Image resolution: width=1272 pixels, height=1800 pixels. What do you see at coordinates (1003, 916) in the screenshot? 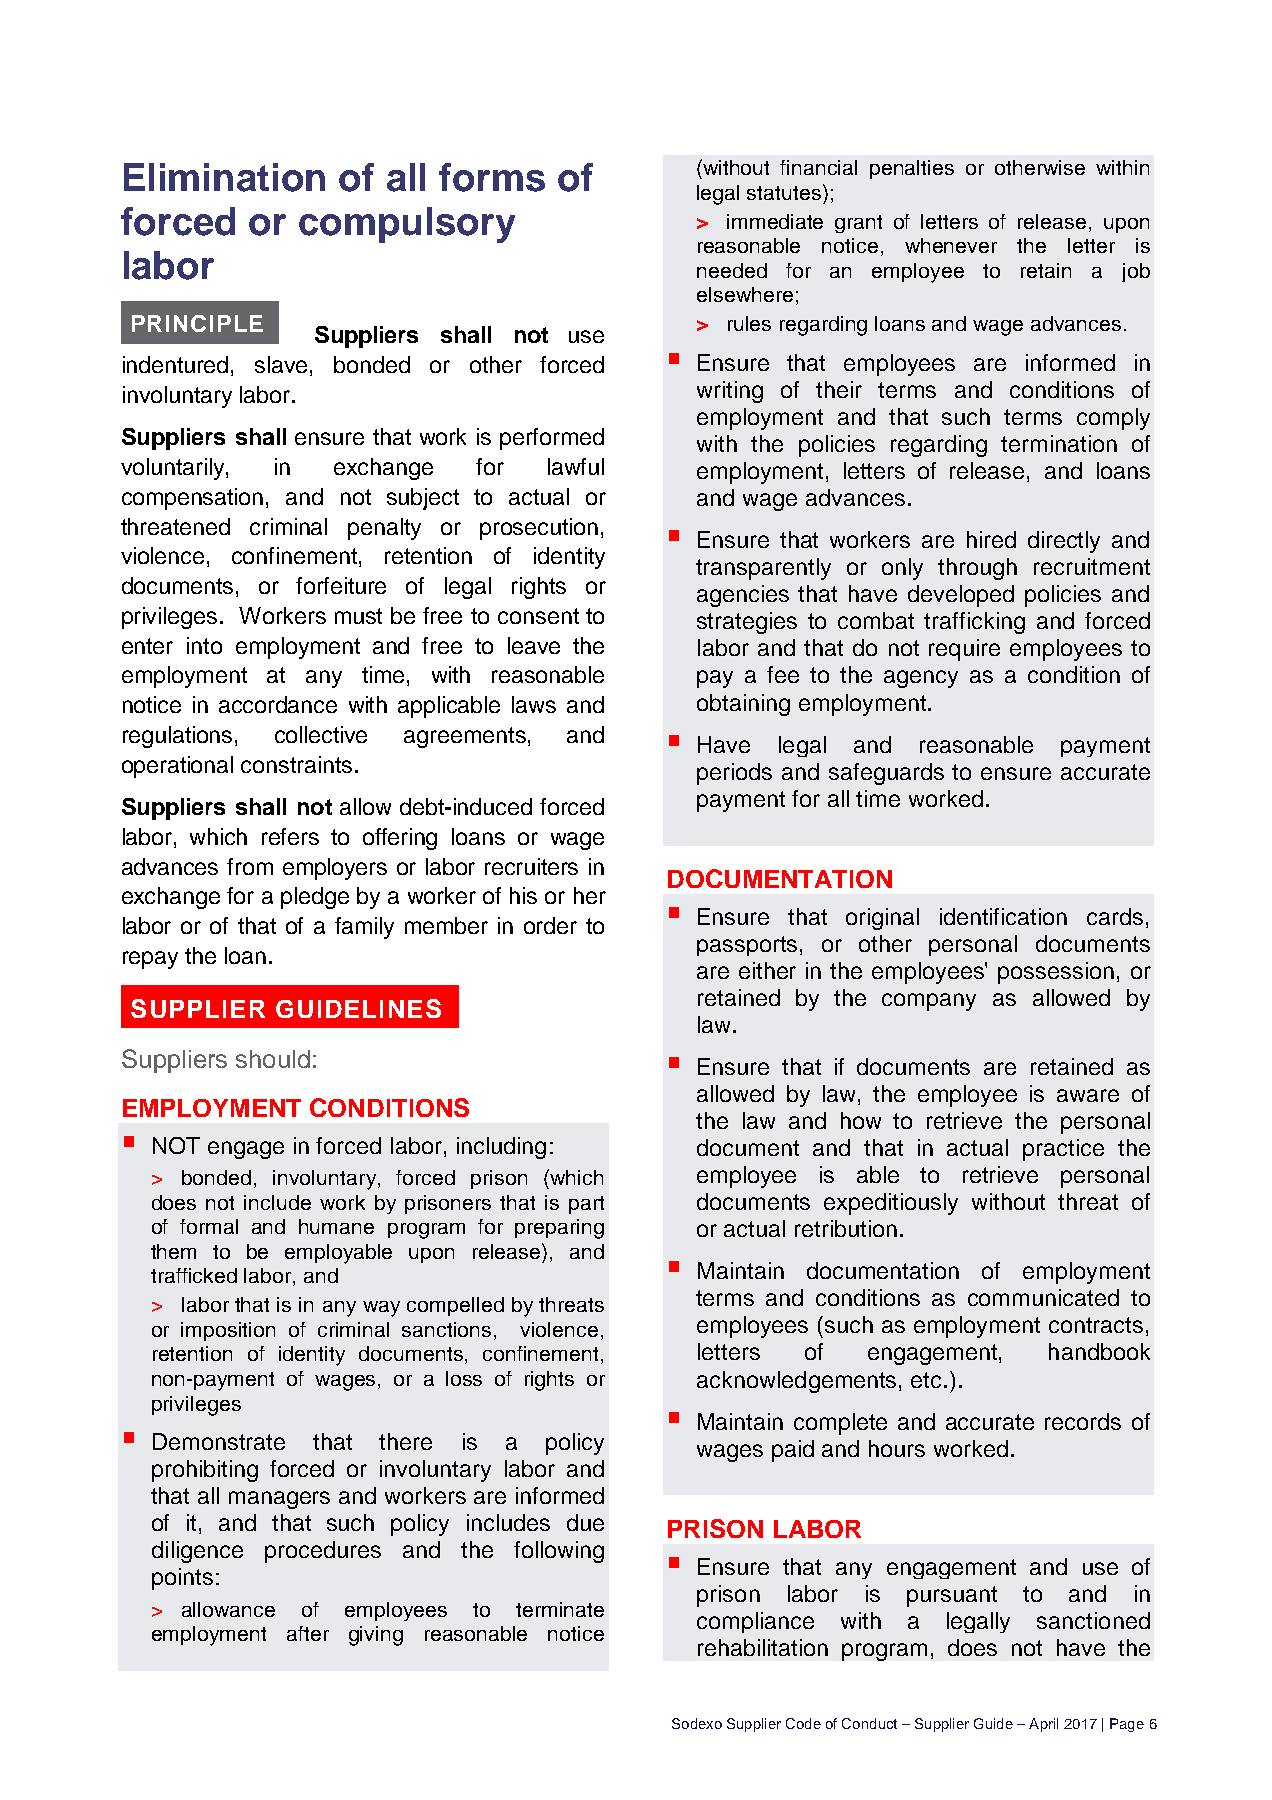
I see `identification` at bounding box center [1003, 916].
